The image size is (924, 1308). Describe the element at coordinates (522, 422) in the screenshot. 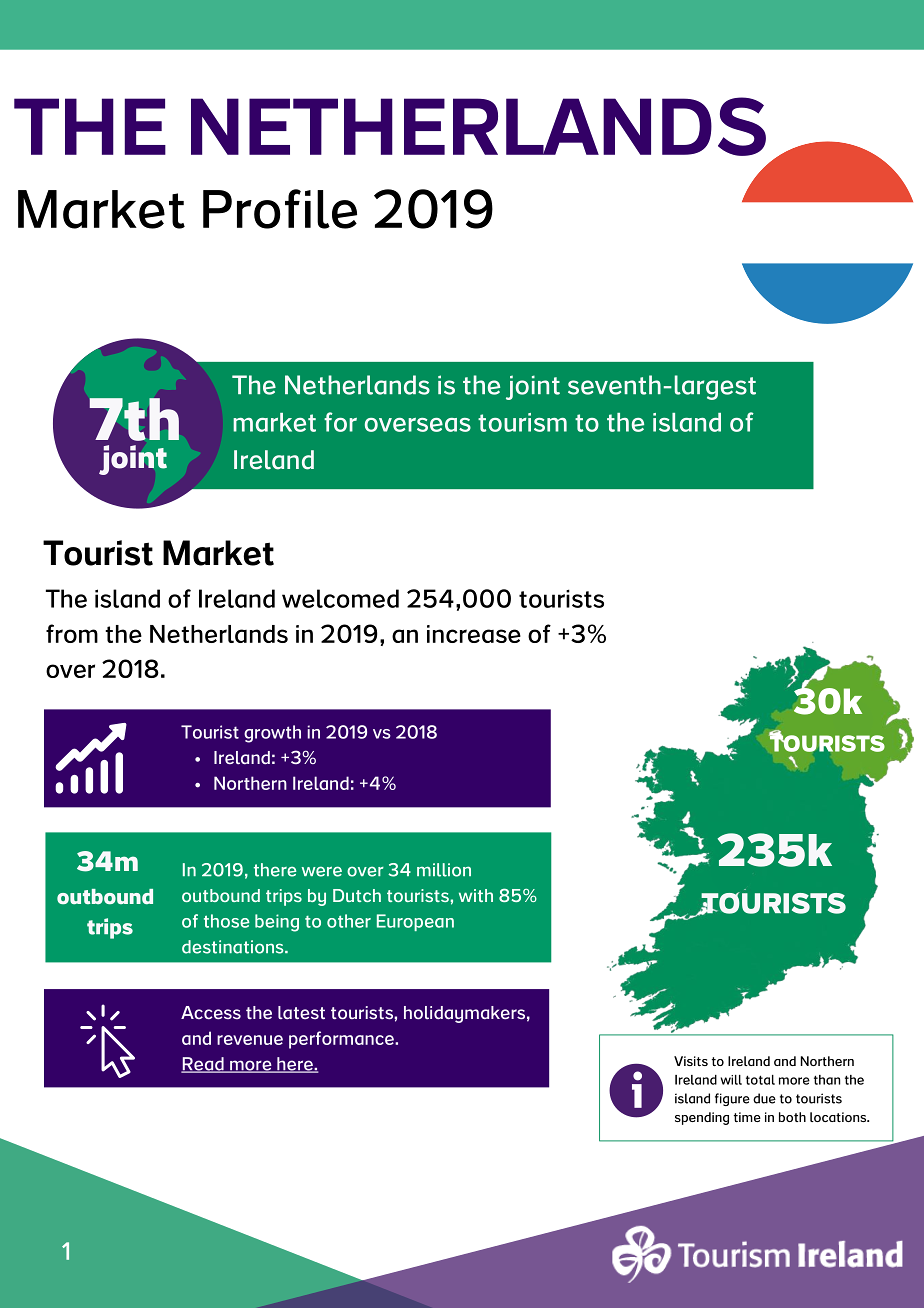

I see `tourism` at that location.
